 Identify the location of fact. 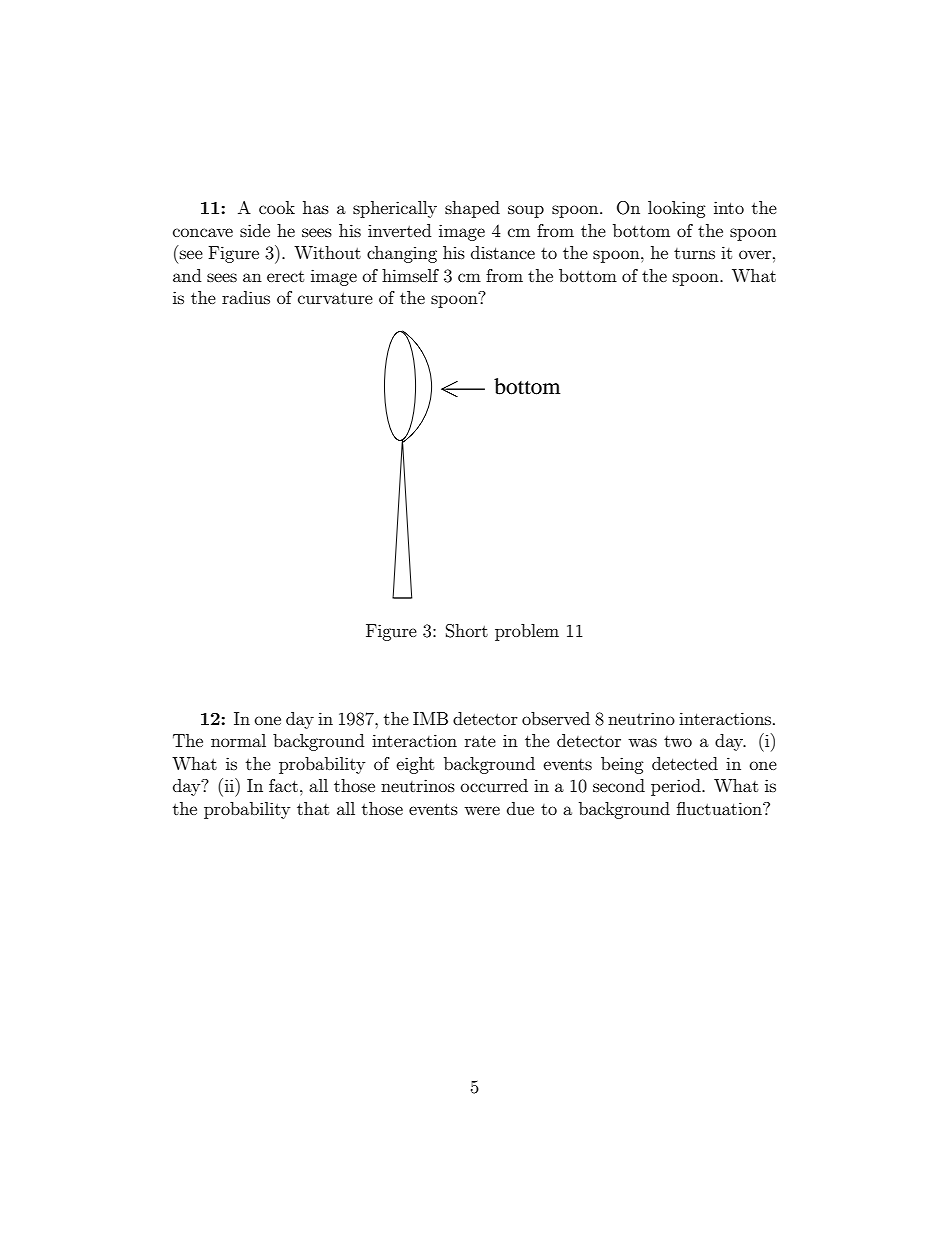
(283, 785).
